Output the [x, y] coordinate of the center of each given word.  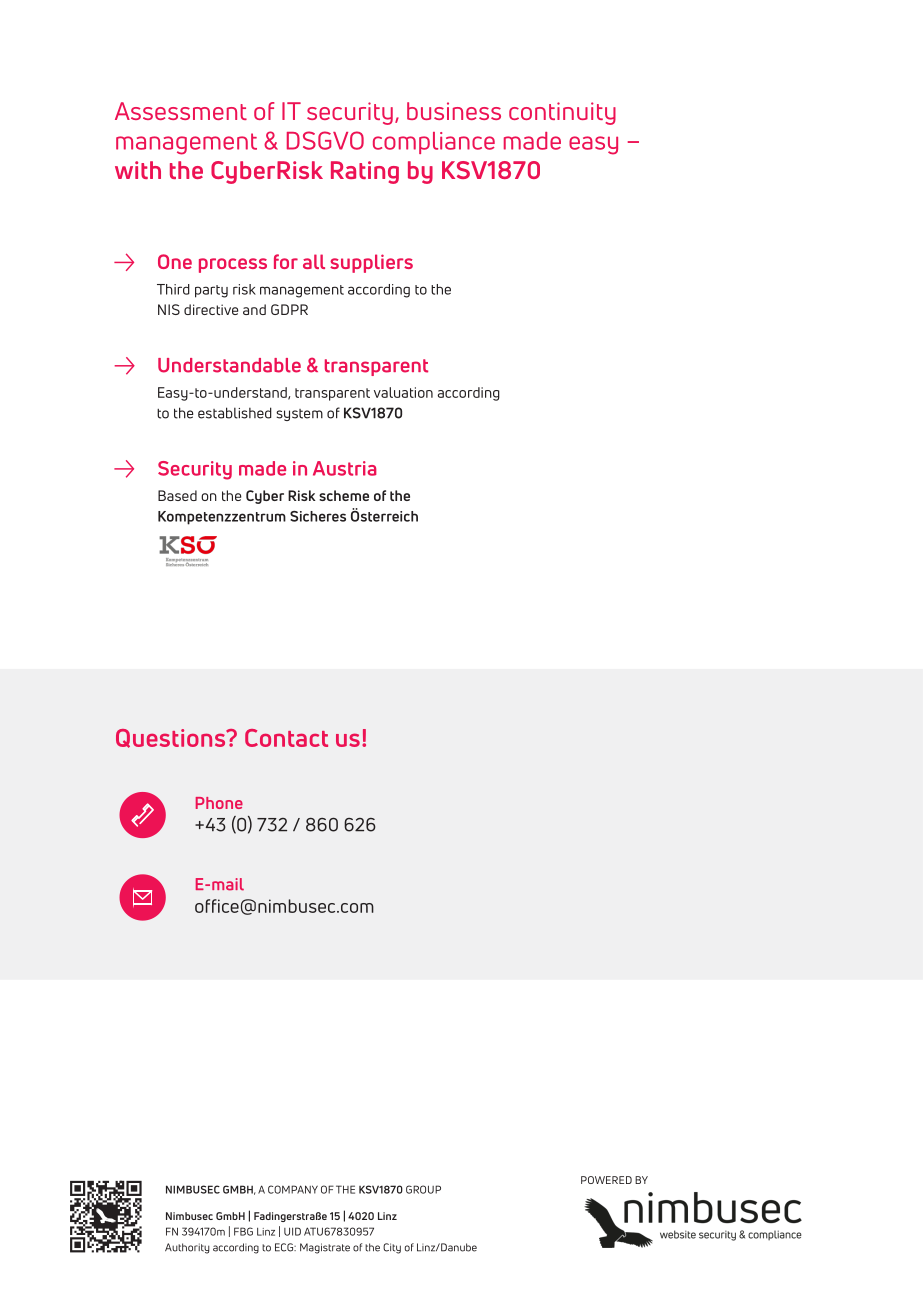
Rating [365, 172]
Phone [219, 803]
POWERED [606, 1180]
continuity [562, 113]
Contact [286, 738]
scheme [344, 495]
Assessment [181, 111]
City [392, 1248]
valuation [403, 392]
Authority [187, 1248]
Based [177, 495]
